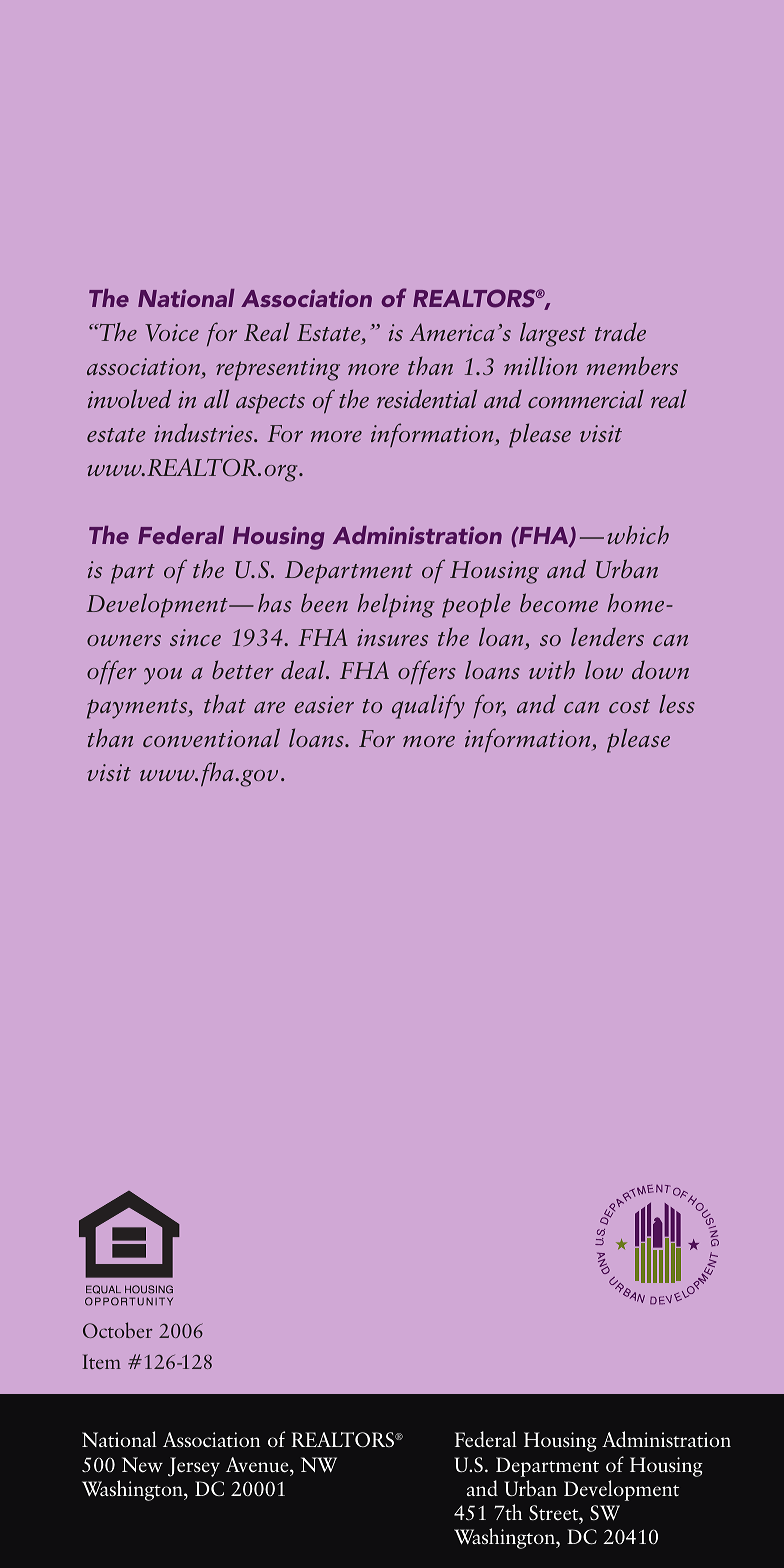 This image has height=1568, width=784. I want to click on Jersey, so click(194, 1467).
